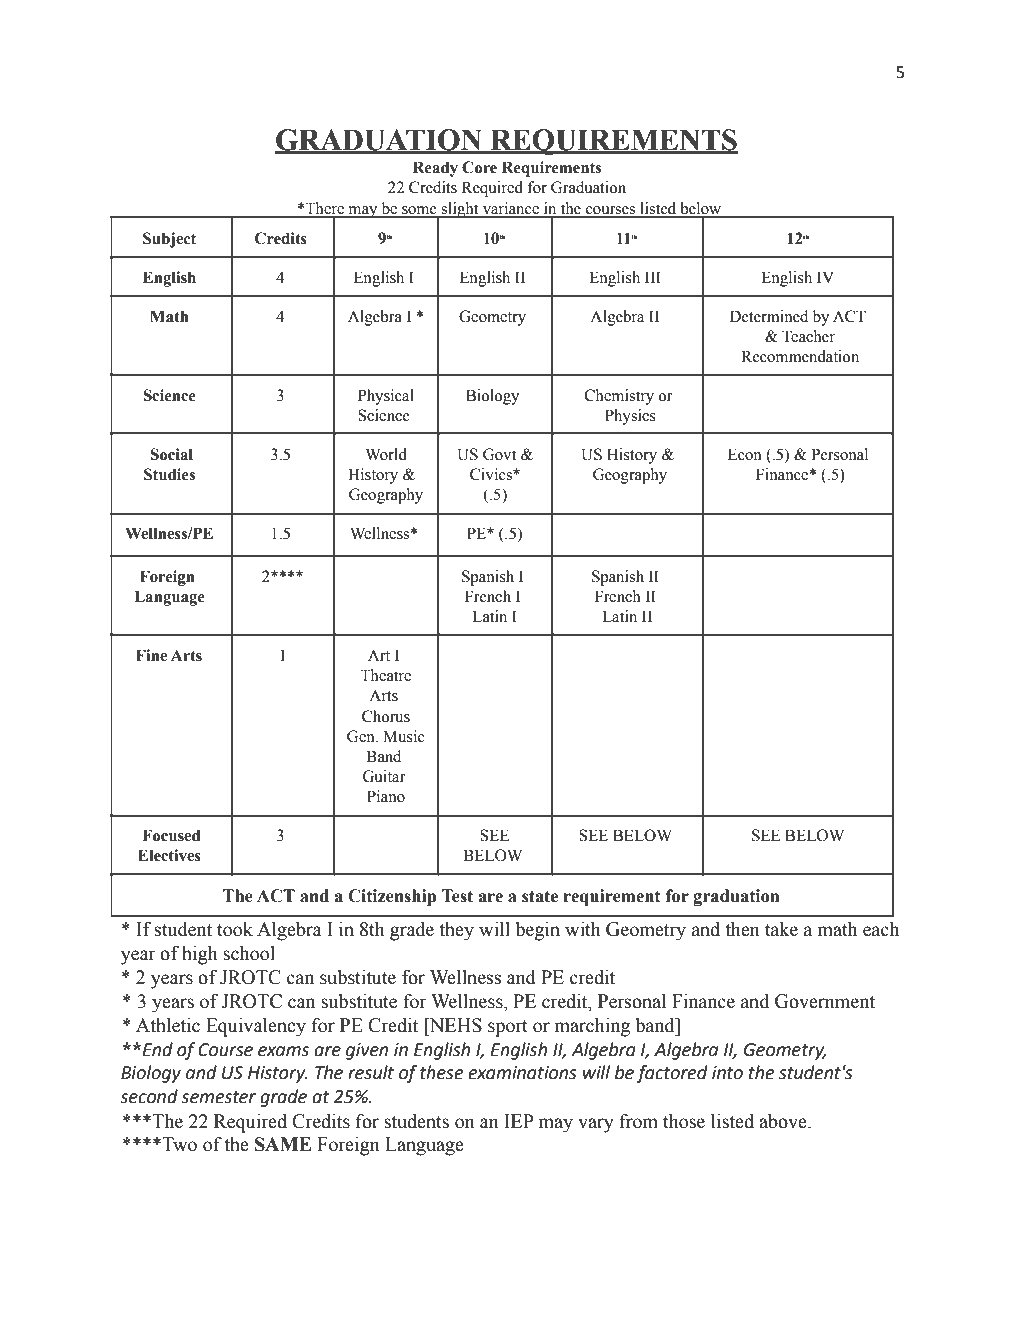  Describe the element at coordinates (742, 929) in the screenshot. I see `then` at that location.
